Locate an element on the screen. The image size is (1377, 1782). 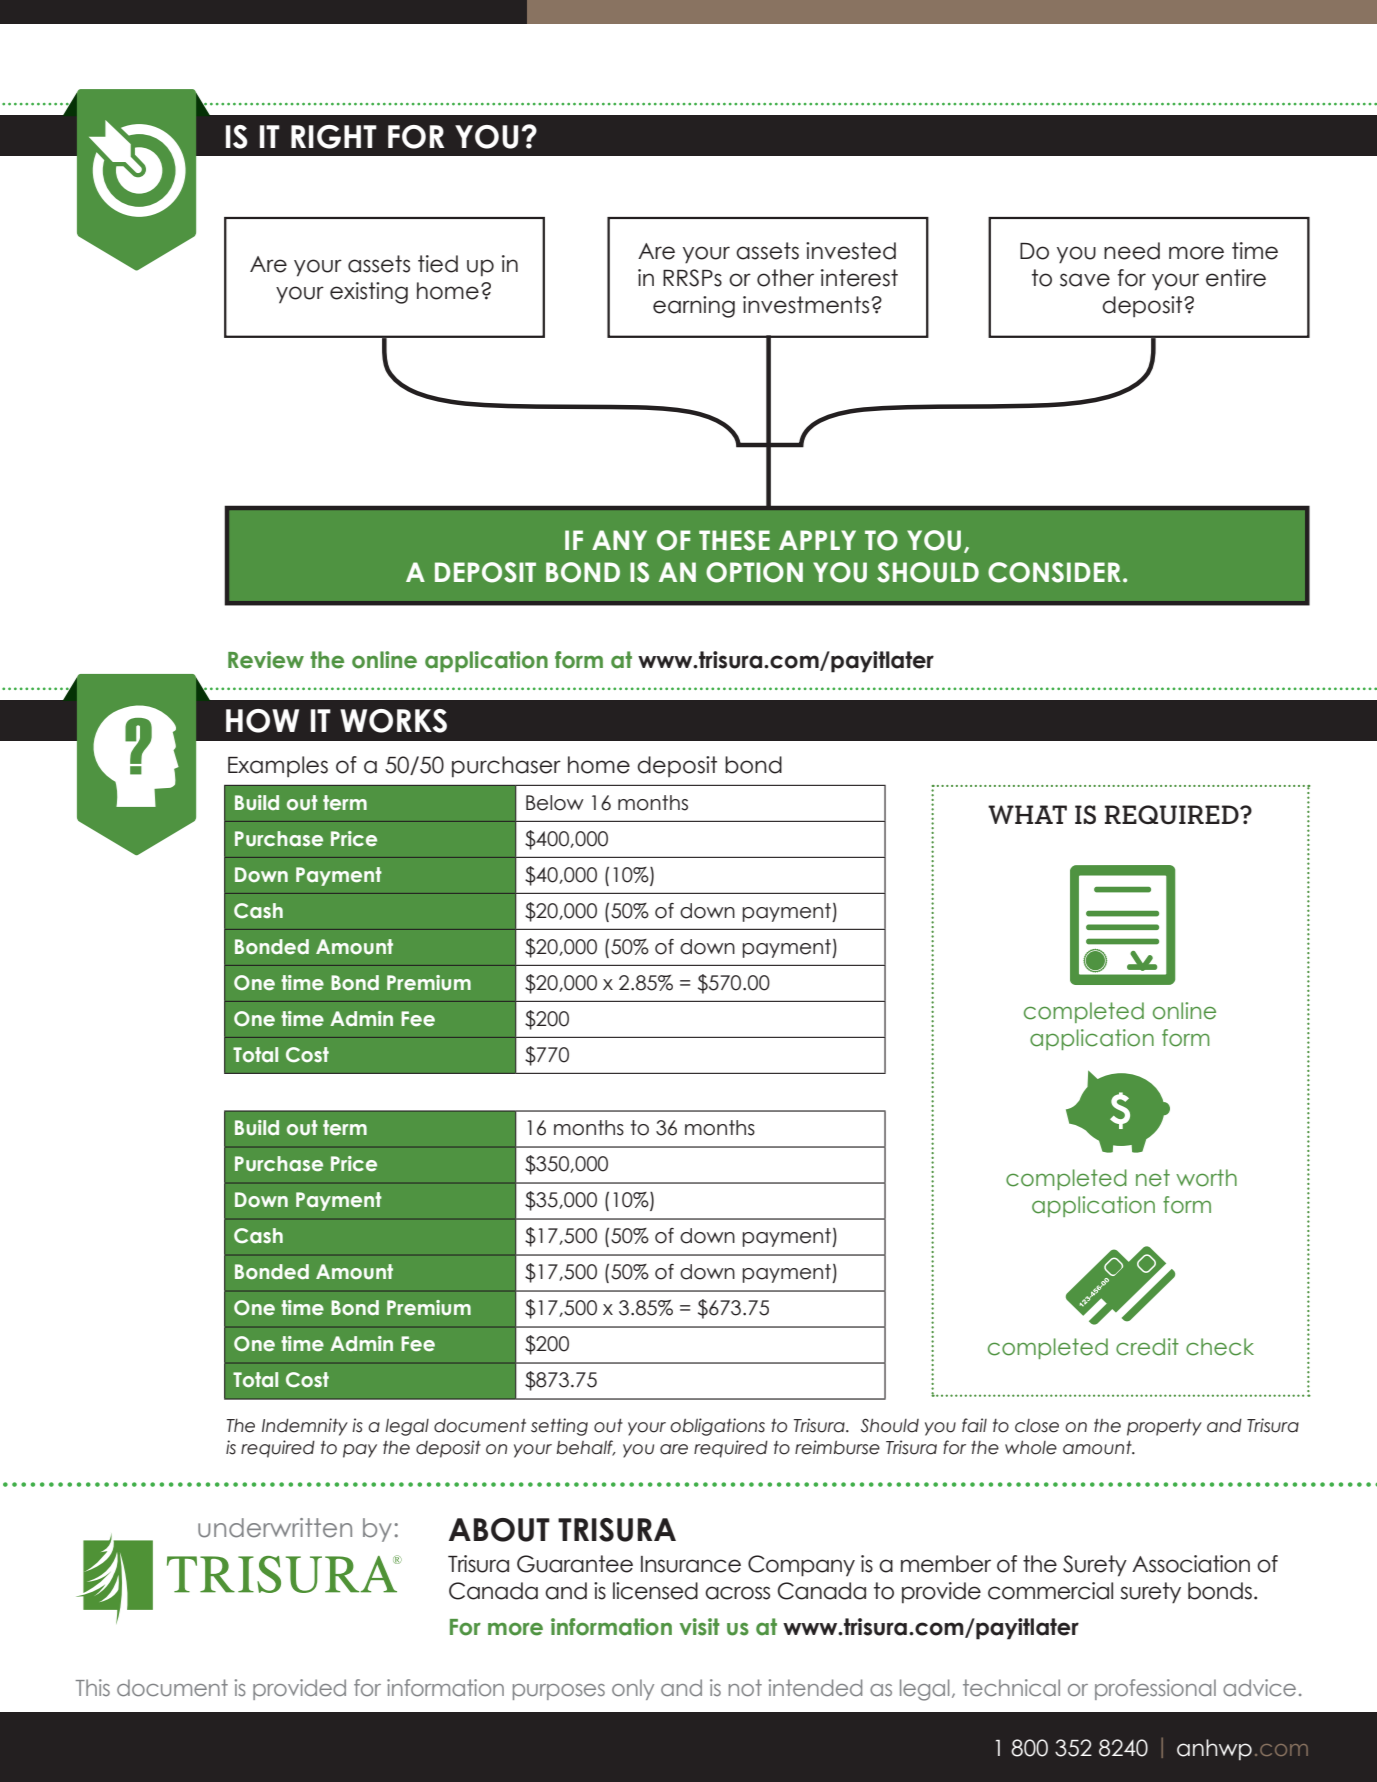
Below is located at coordinates (555, 803).
